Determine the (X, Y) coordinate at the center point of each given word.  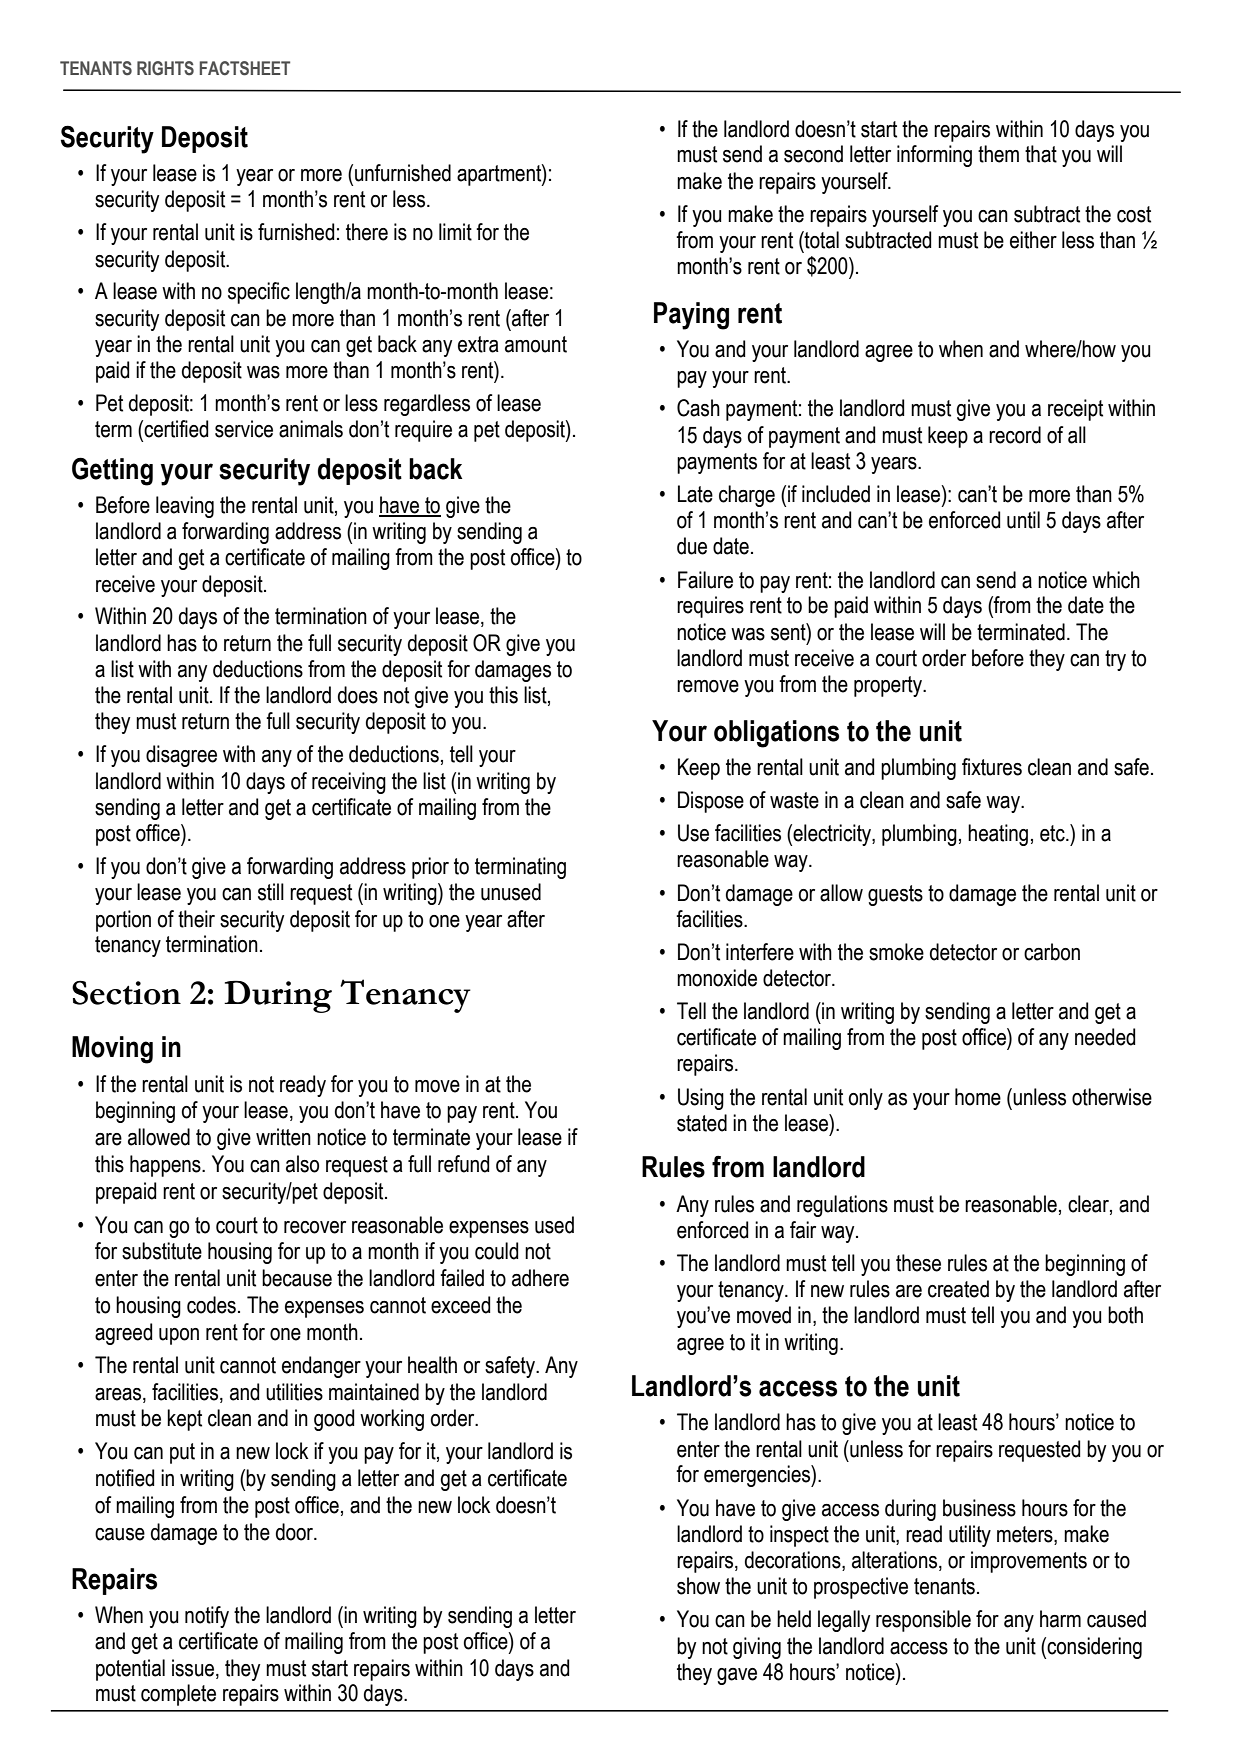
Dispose (711, 802)
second (813, 154)
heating (998, 835)
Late (695, 494)
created (958, 1289)
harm (1060, 1619)
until (1023, 520)
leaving (185, 507)
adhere (540, 1278)
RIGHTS (165, 68)
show (698, 1586)
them (998, 154)
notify (207, 1617)
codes (211, 1305)
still (271, 892)
